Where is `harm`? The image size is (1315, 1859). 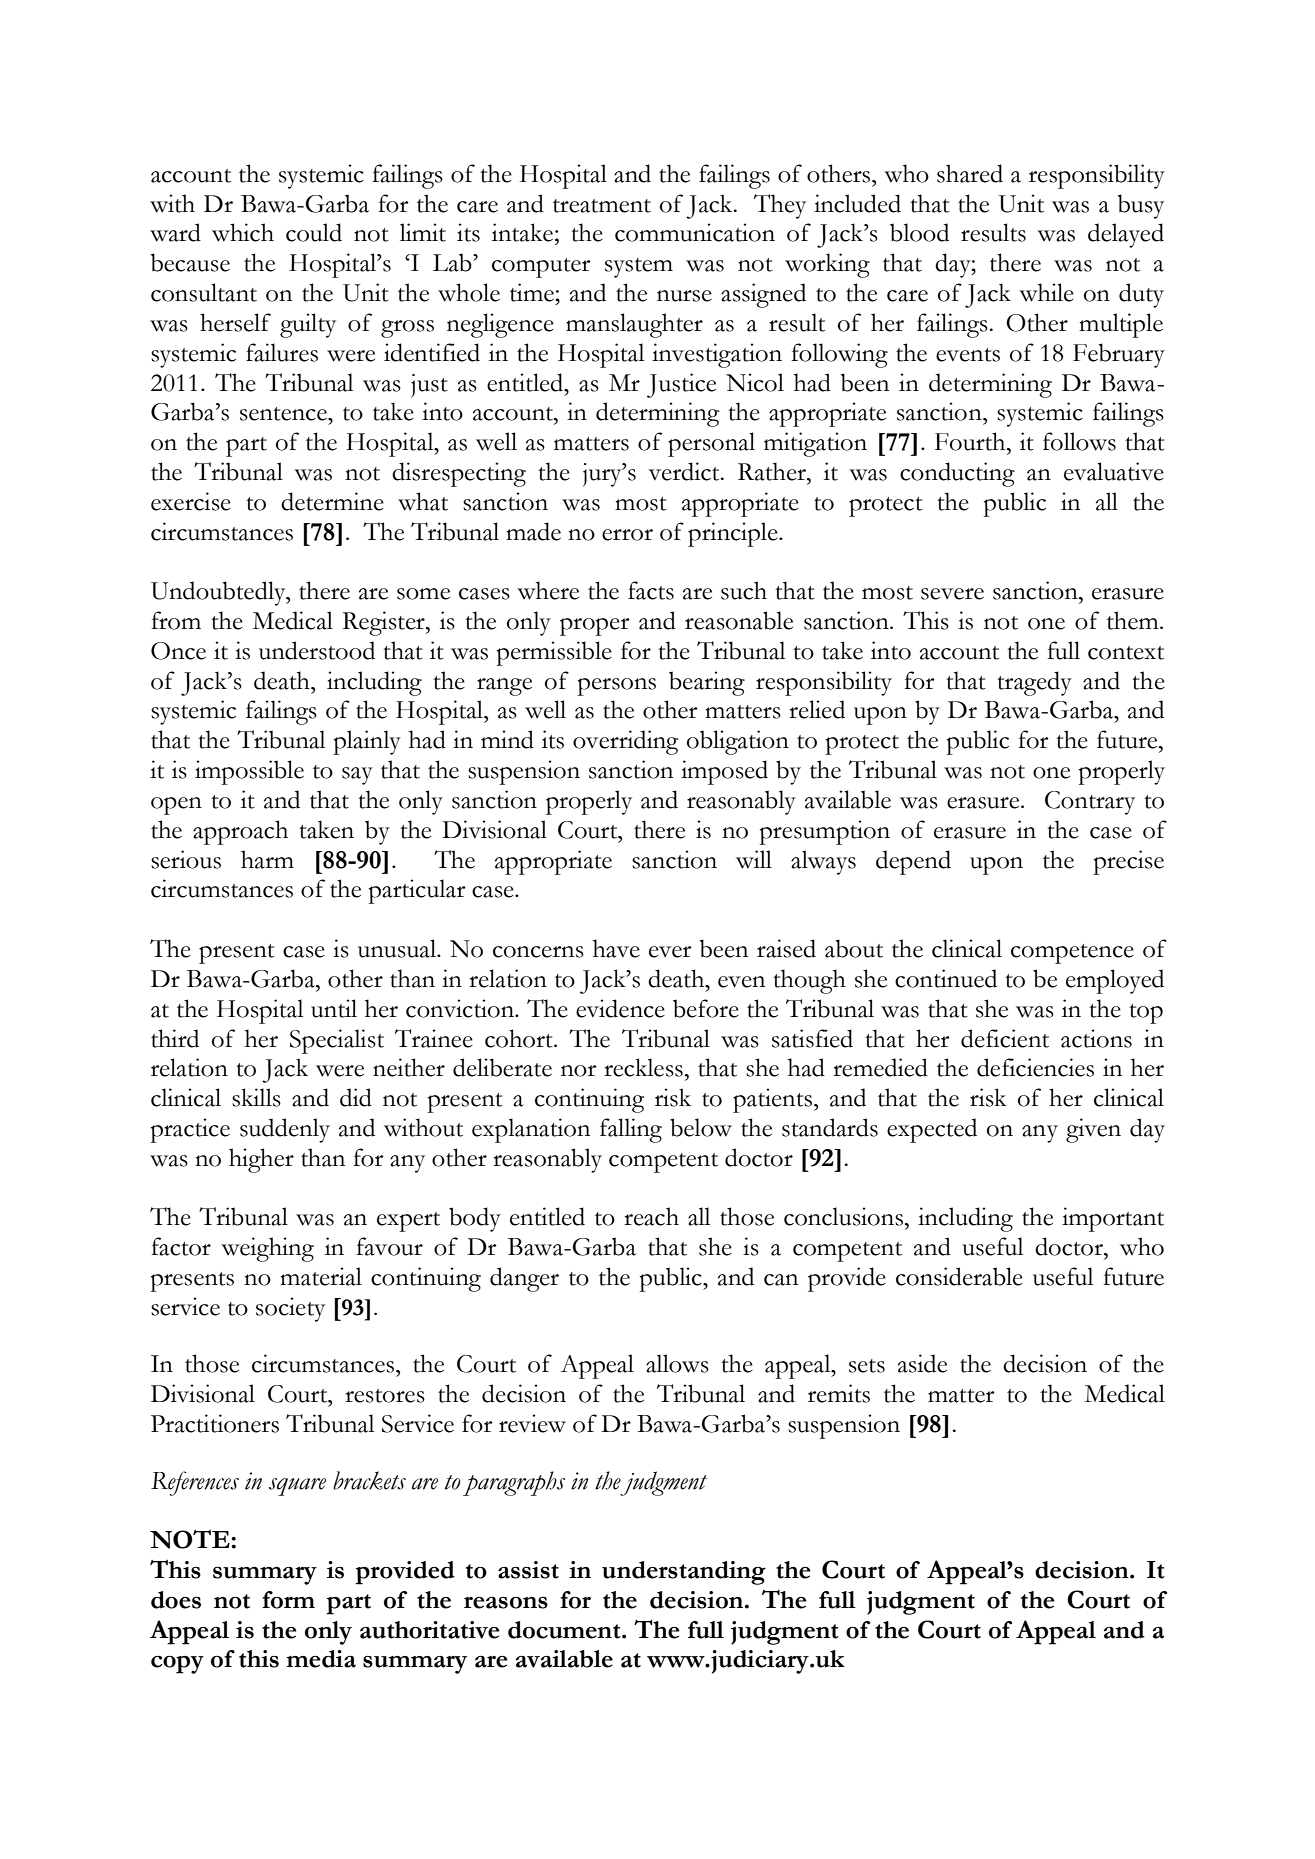 harm is located at coordinates (267, 859).
